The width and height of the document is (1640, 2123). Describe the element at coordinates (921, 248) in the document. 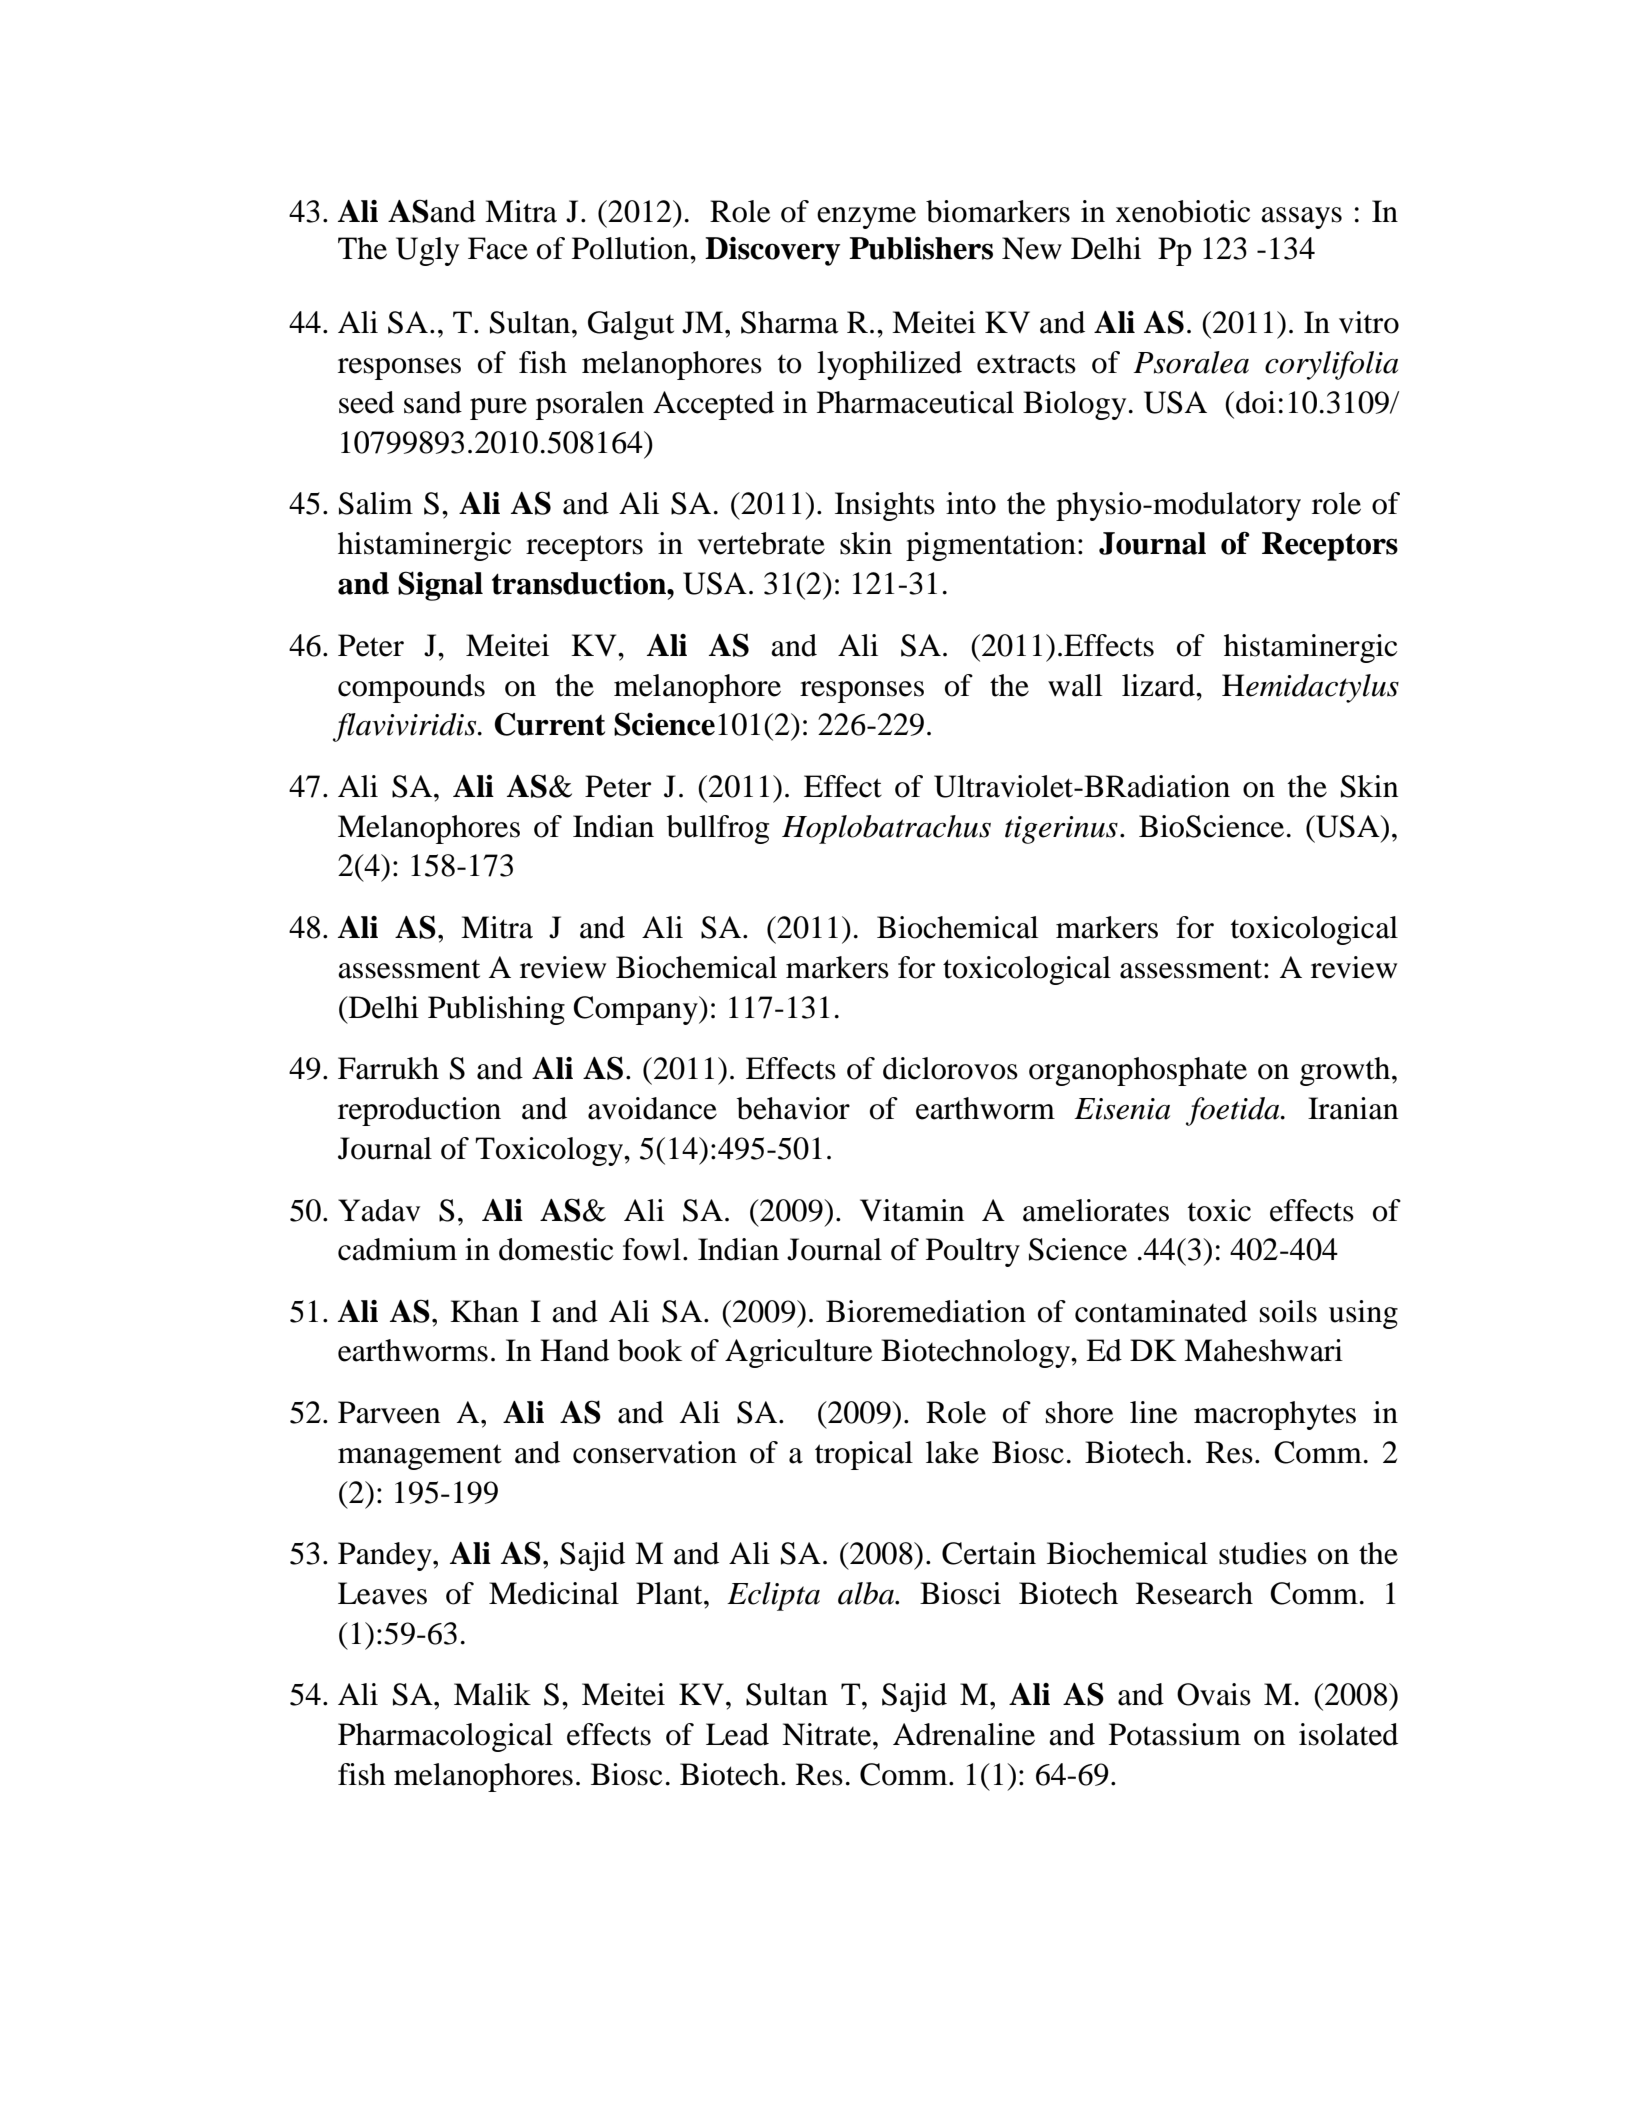

I see `Publishers` at that location.
